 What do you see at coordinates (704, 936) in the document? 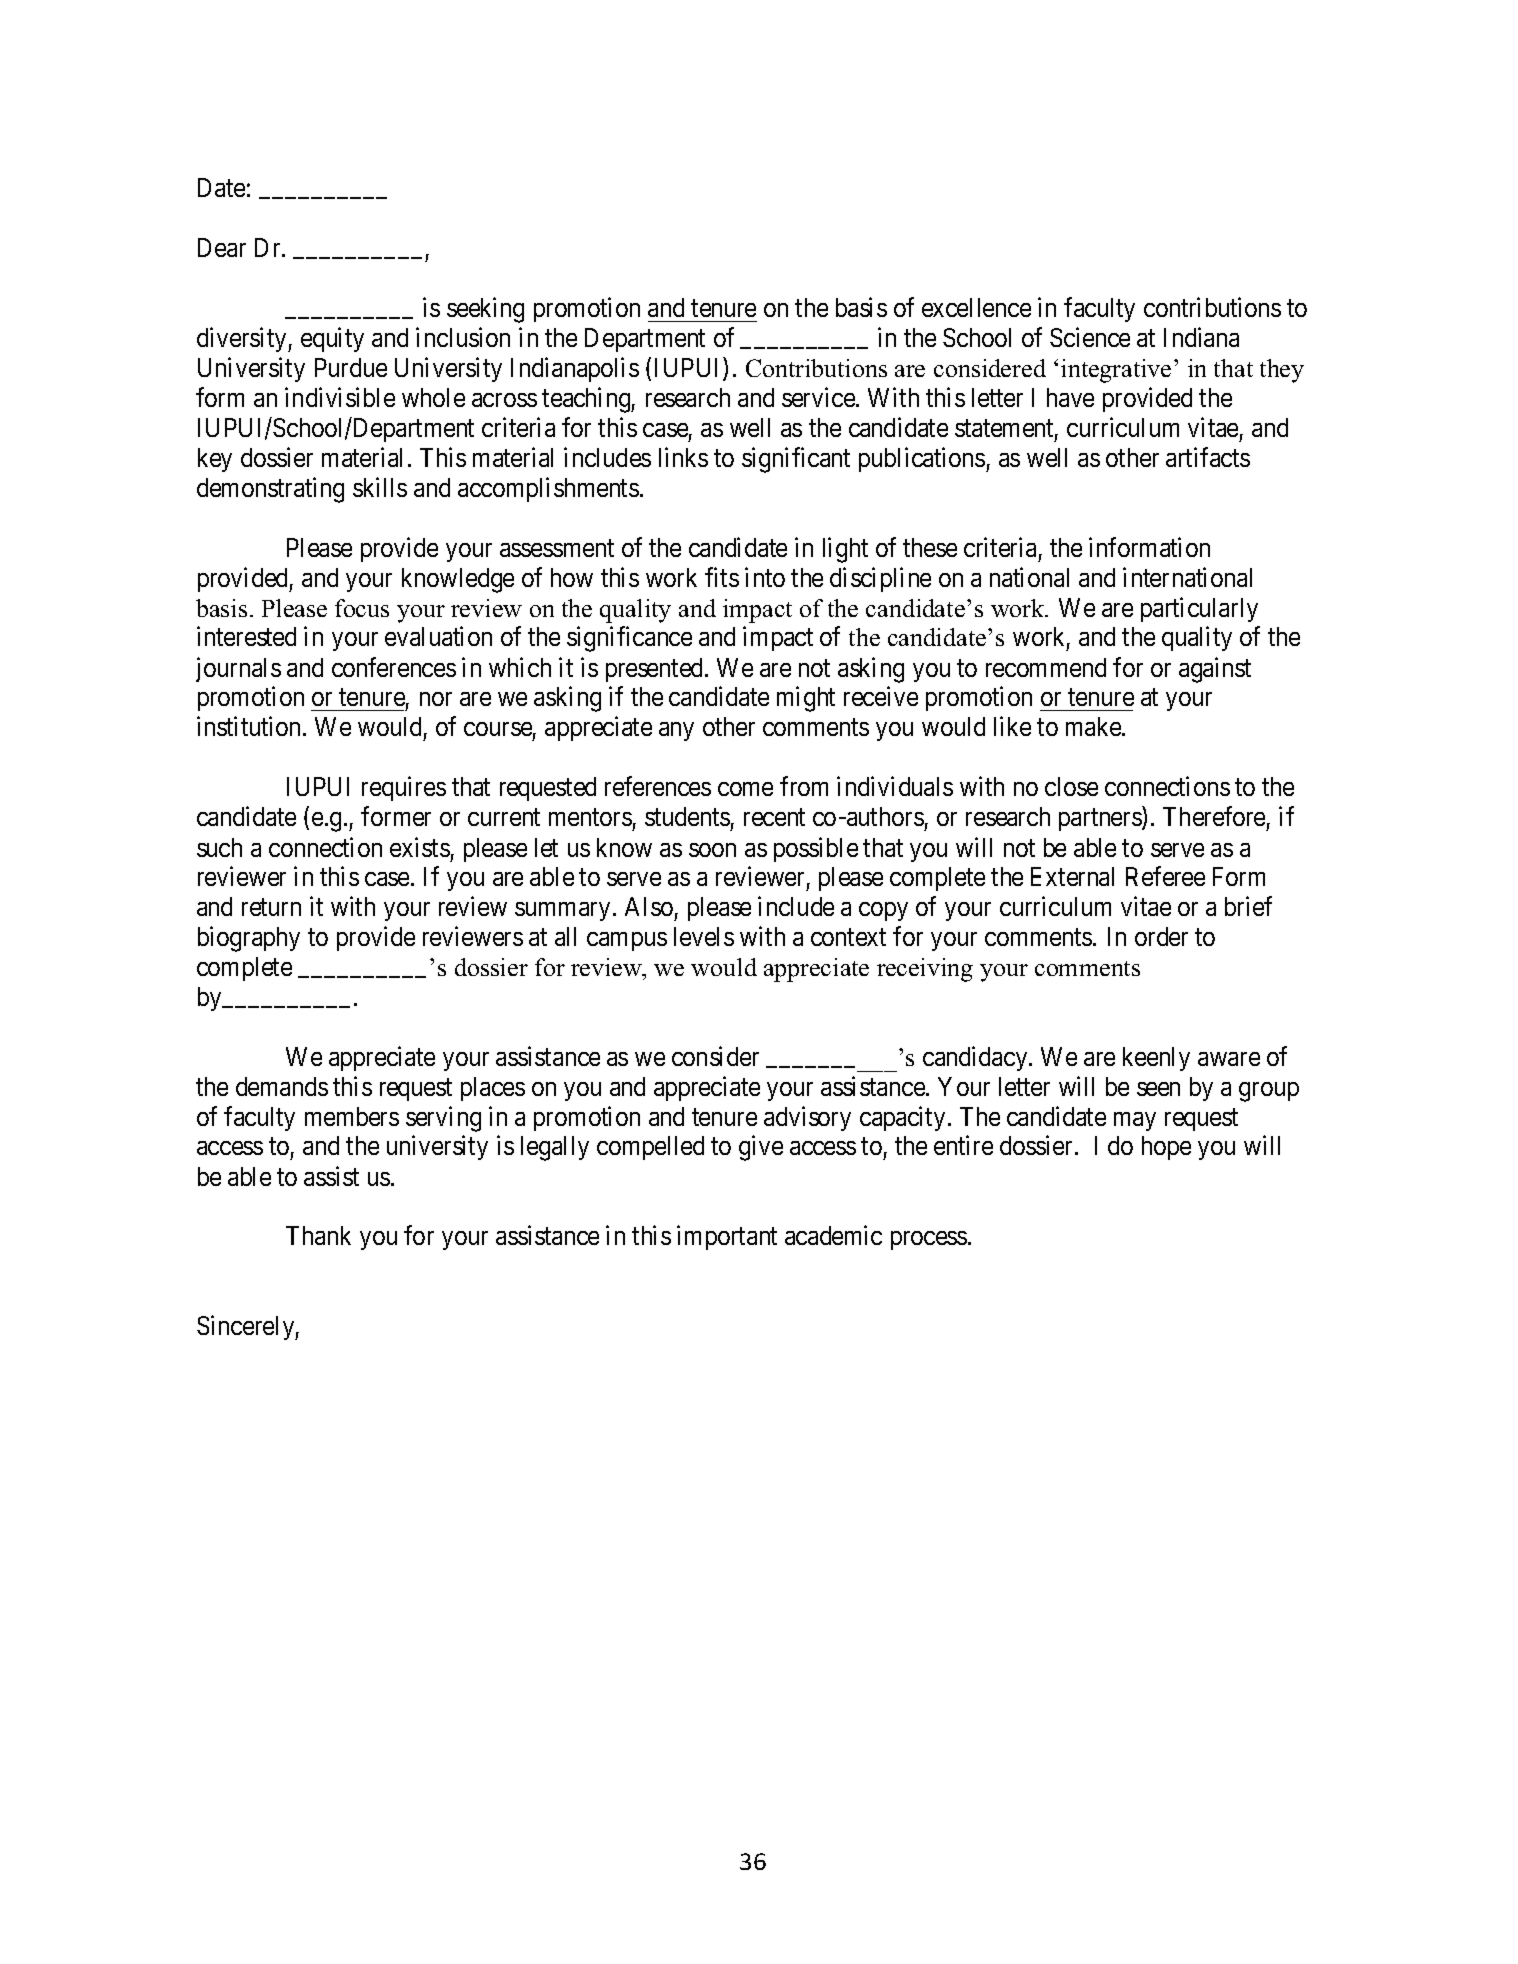
I see `levels` at bounding box center [704, 936].
